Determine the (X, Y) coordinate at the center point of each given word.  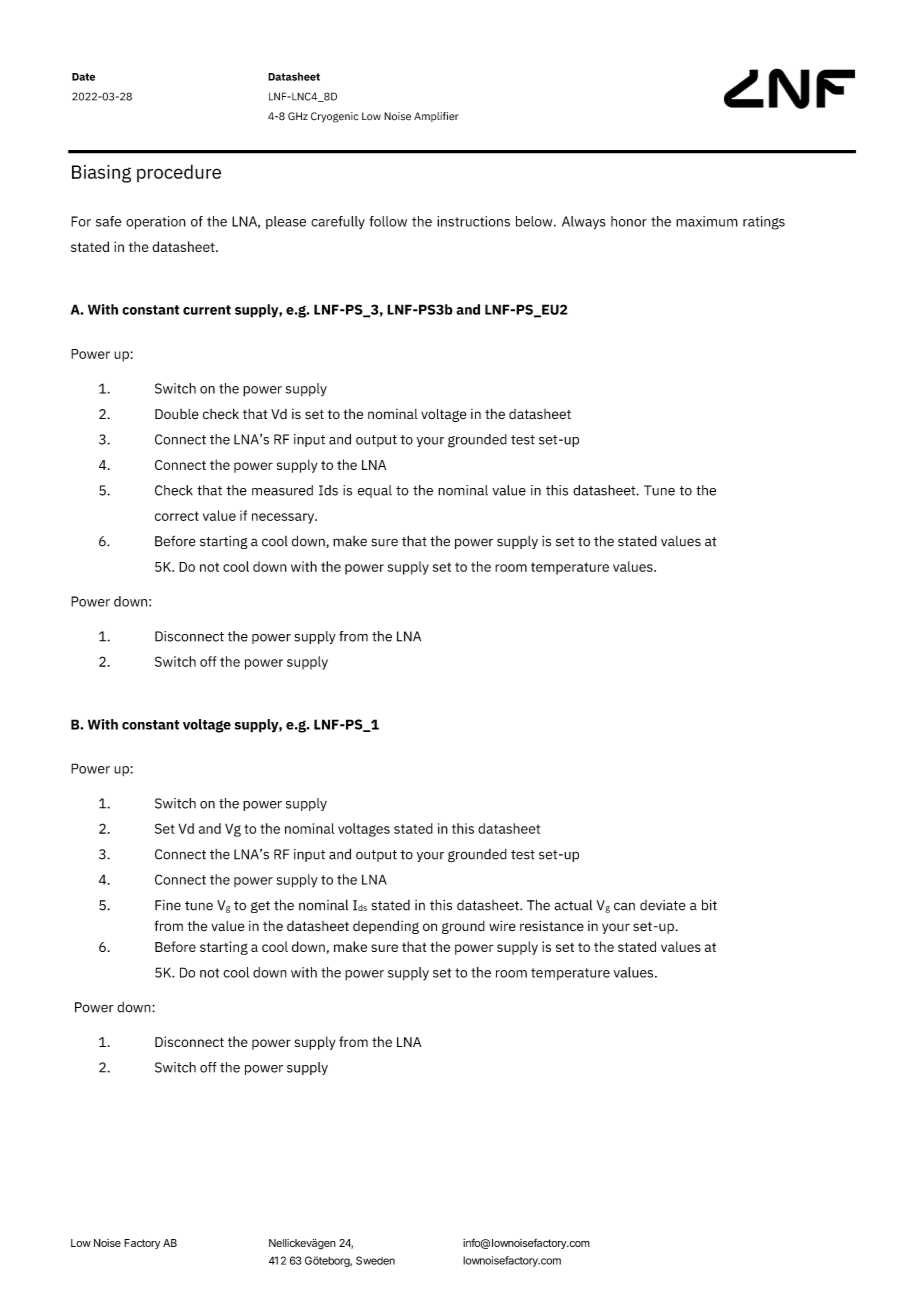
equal (375, 491)
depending (386, 927)
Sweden (375, 1260)
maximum (707, 221)
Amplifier (436, 117)
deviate (662, 905)
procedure (179, 173)
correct (177, 516)
